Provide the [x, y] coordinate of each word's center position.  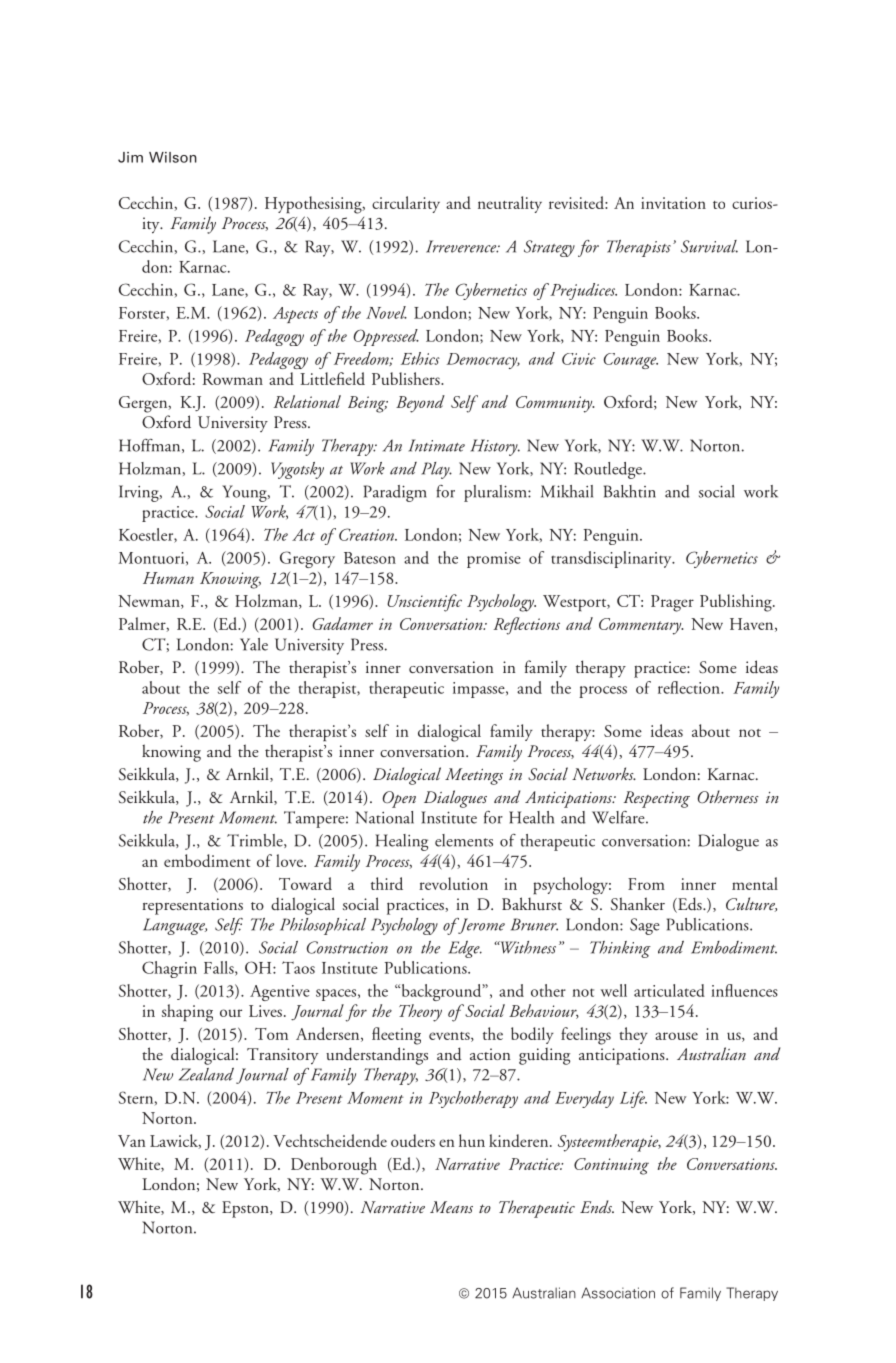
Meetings [474, 776]
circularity [406, 204]
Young [245, 493]
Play [436, 470]
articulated [669, 990]
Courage [631, 361]
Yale [254, 644]
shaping [187, 1013]
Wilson [173, 157]
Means [451, 1207]
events [450, 1037]
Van [132, 1141]
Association [618, 1293]
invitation [673, 203]
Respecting [657, 799]
